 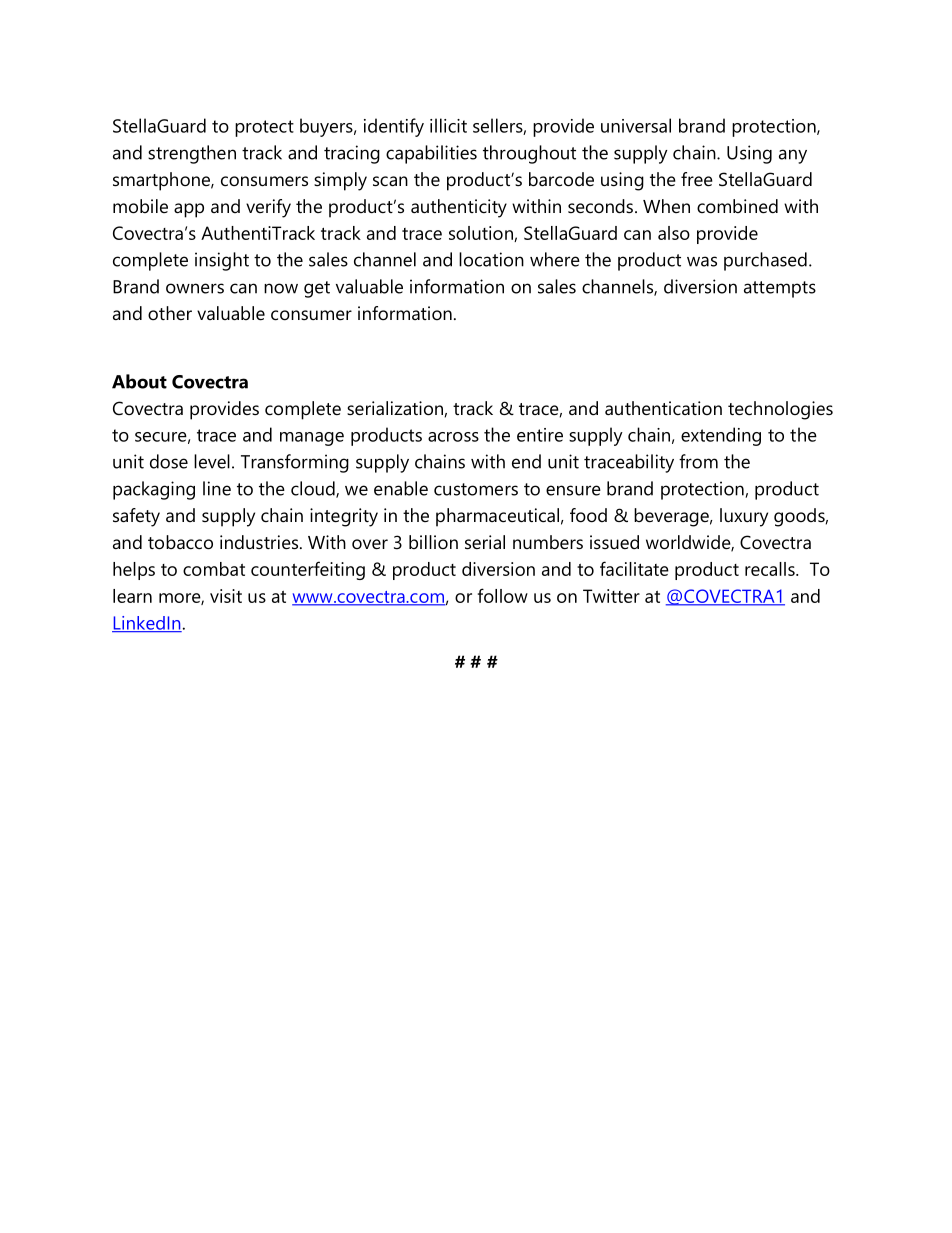 What do you see at coordinates (453, 437) in the screenshot?
I see `across` at bounding box center [453, 437].
